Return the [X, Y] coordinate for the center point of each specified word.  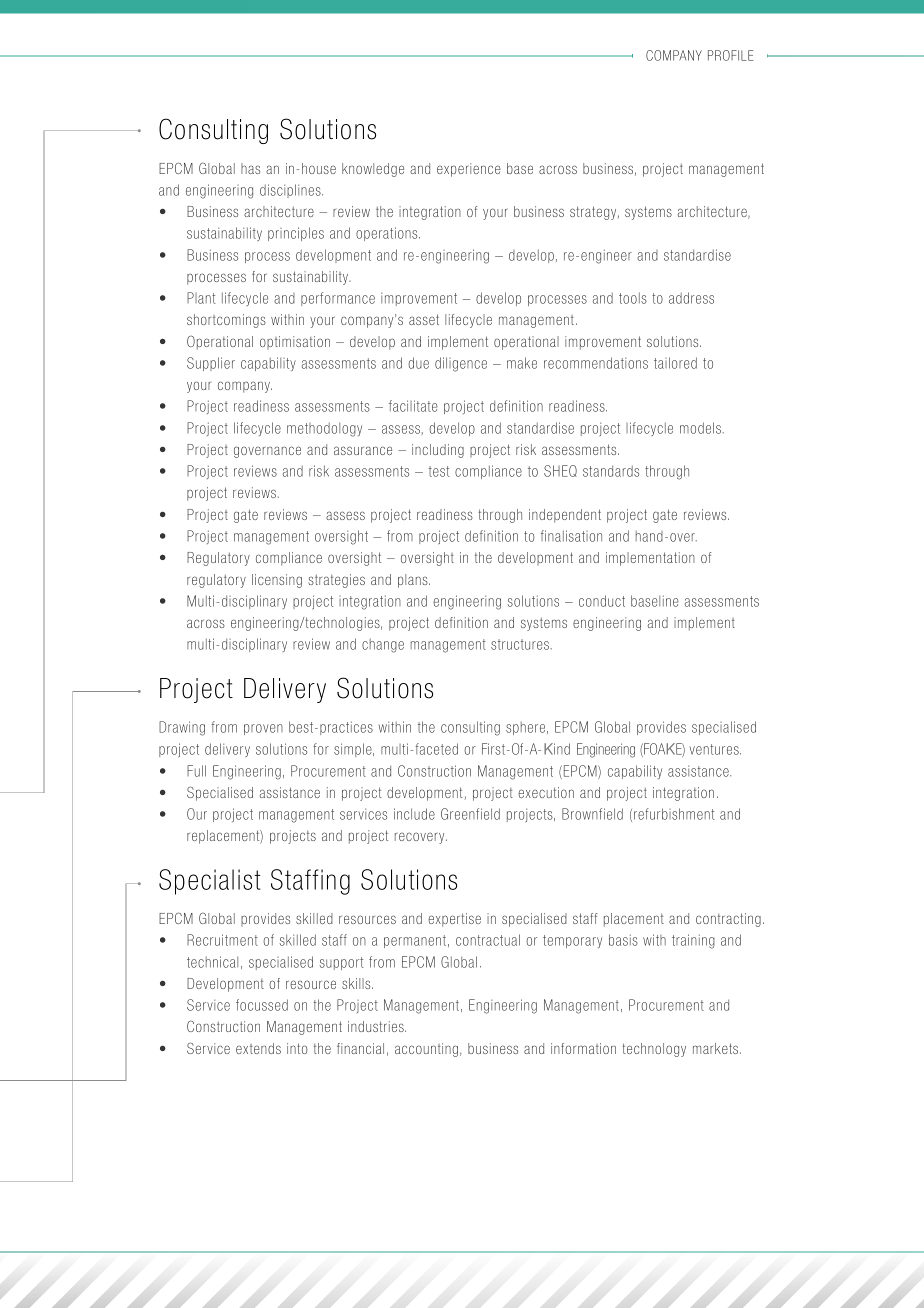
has [250, 168]
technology [654, 1050]
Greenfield [470, 814]
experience [469, 170]
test [439, 471]
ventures [715, 749]
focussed [262, 1005]
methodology [324, 429]
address [691, 298]
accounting [426, 1050]
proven [263, 729]
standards [611, 471]
